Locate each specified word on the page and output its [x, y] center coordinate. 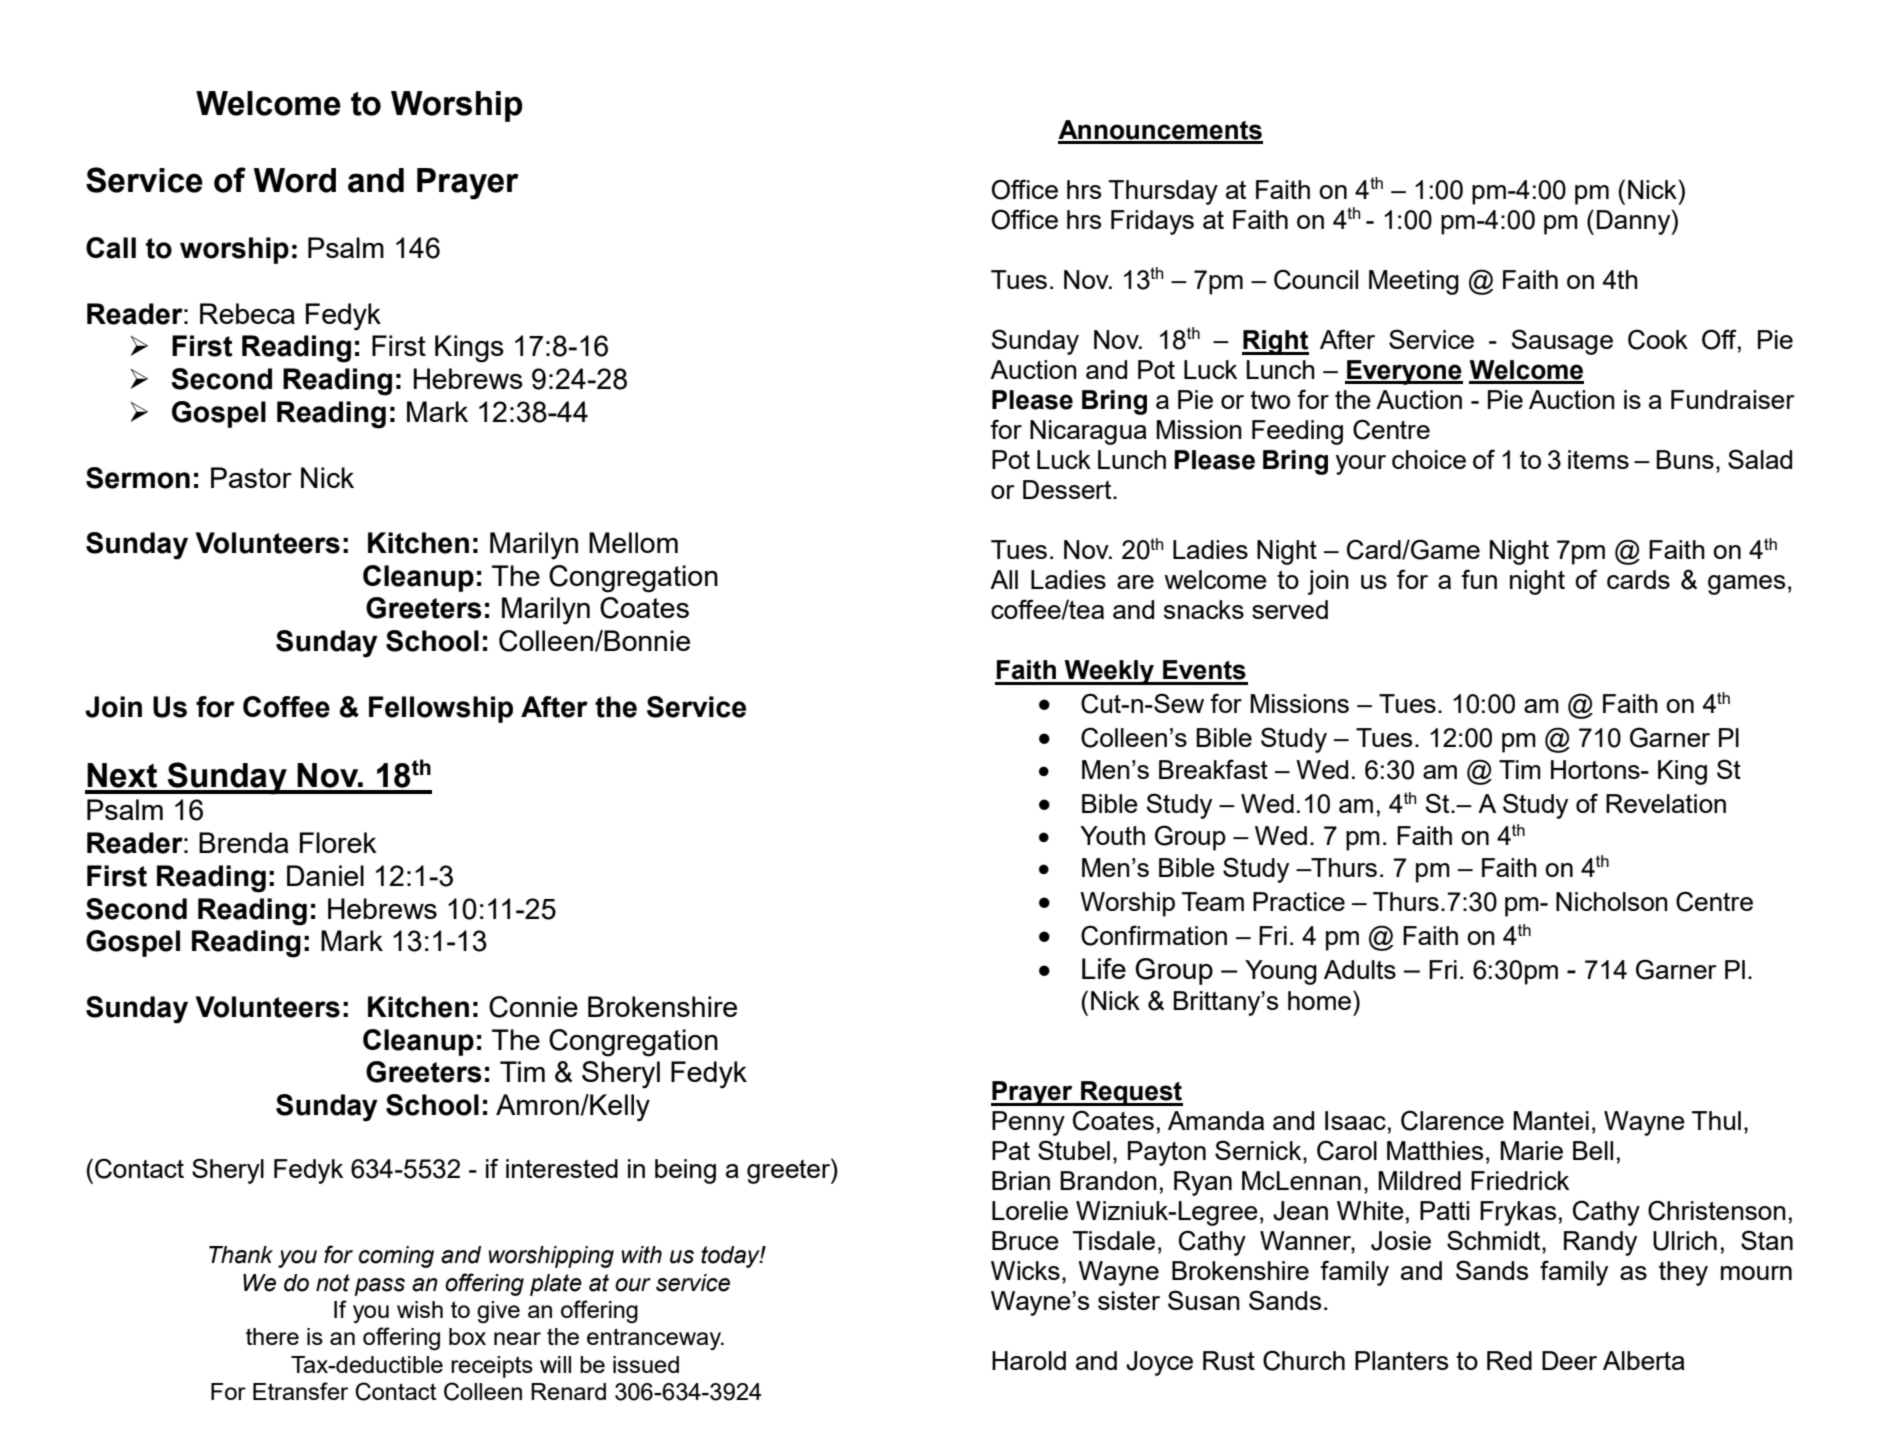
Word [294, 180]
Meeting [1414, 282]
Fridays [1152, 222]
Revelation [1666, 803]
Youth [1112, 835]
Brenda [244, 842]
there [272, 1336]
